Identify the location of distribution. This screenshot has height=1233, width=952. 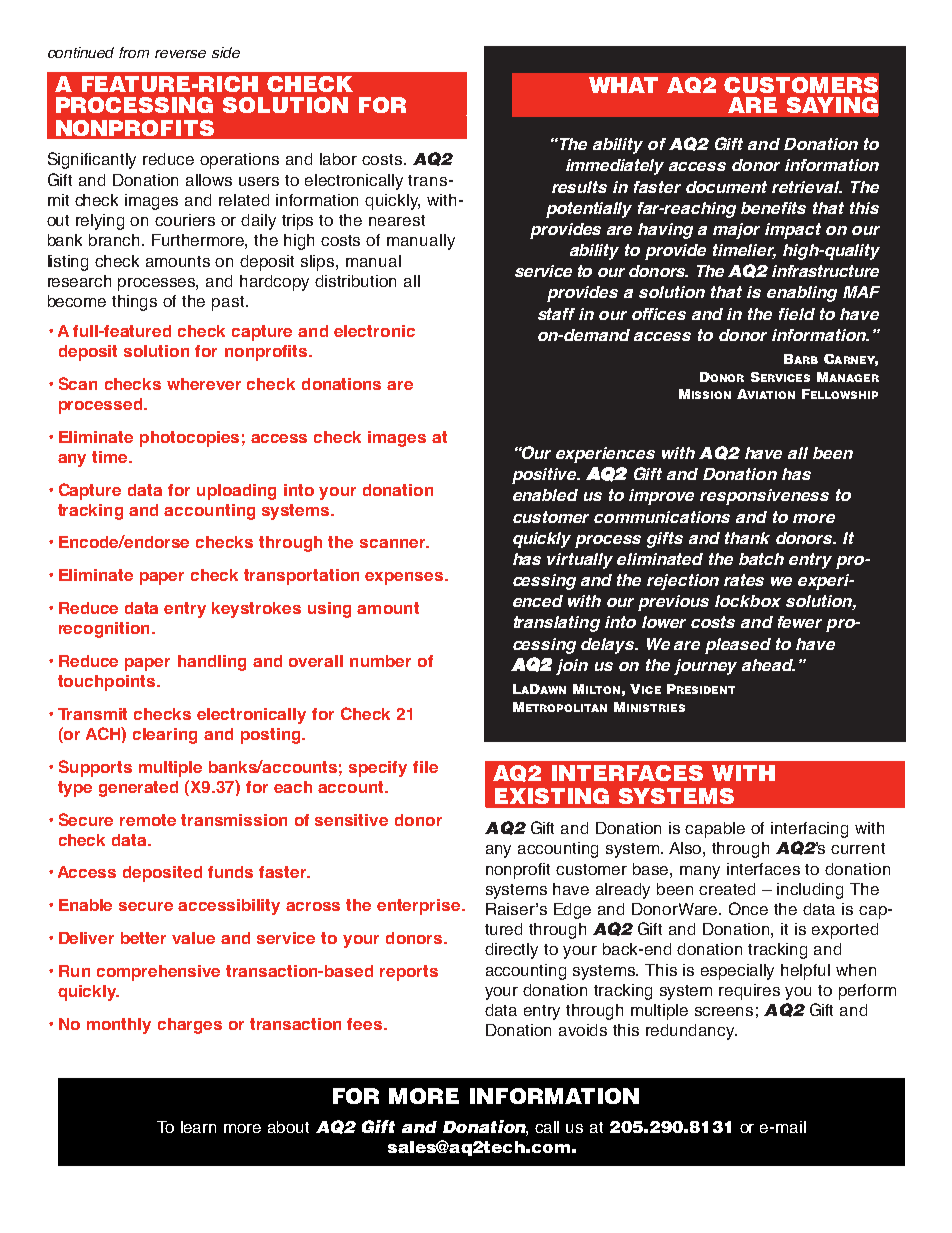
(355, 281).
